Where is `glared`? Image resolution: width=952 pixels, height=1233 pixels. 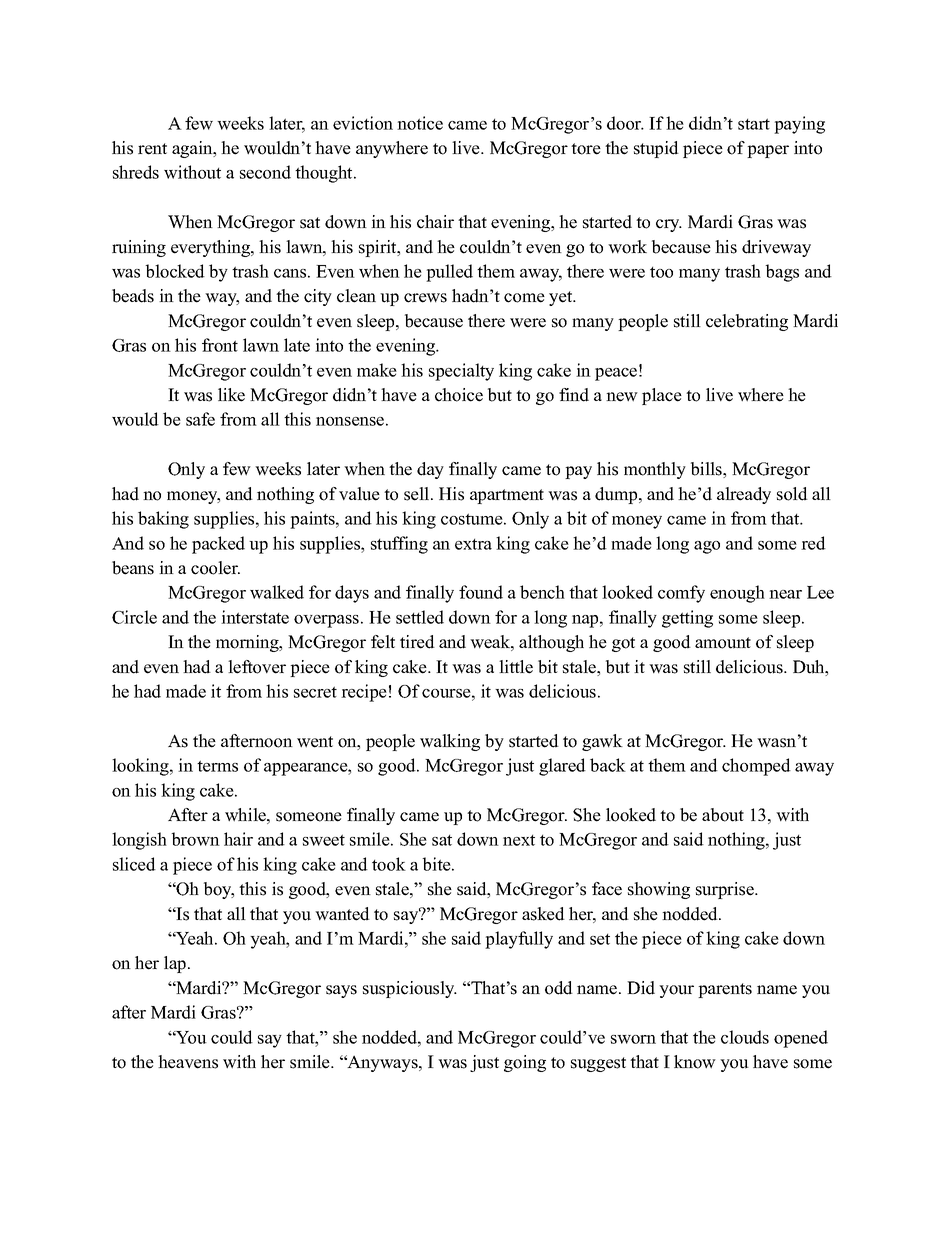 glared is located at coordinates (562, 767).
